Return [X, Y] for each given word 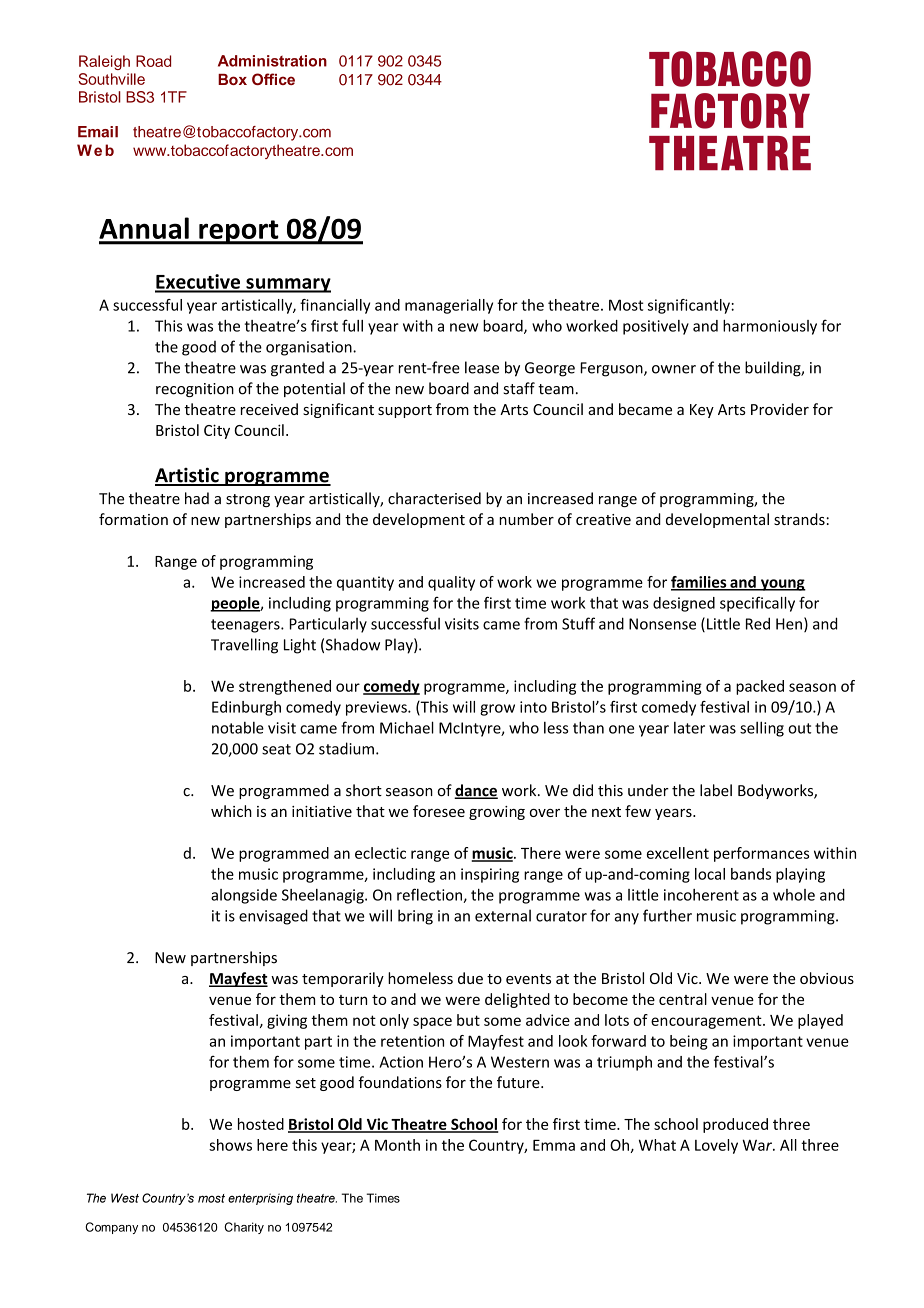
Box [232, 79]
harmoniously [770, 327]
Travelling [244, 646]
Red [758, 623]
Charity [244, 1228]
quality [451, 583]
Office [273, 79]
